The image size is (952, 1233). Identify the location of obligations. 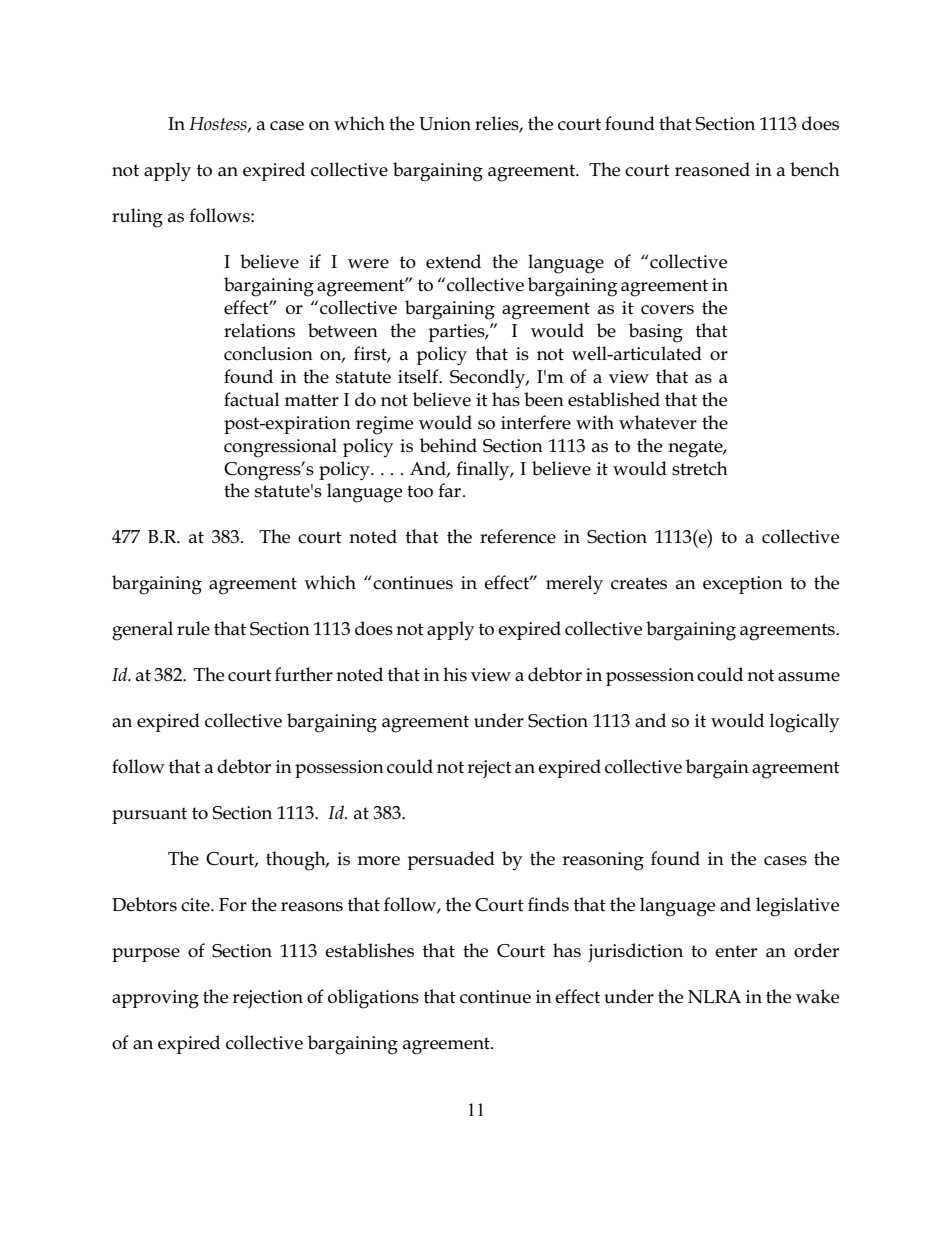
(373, 999).
